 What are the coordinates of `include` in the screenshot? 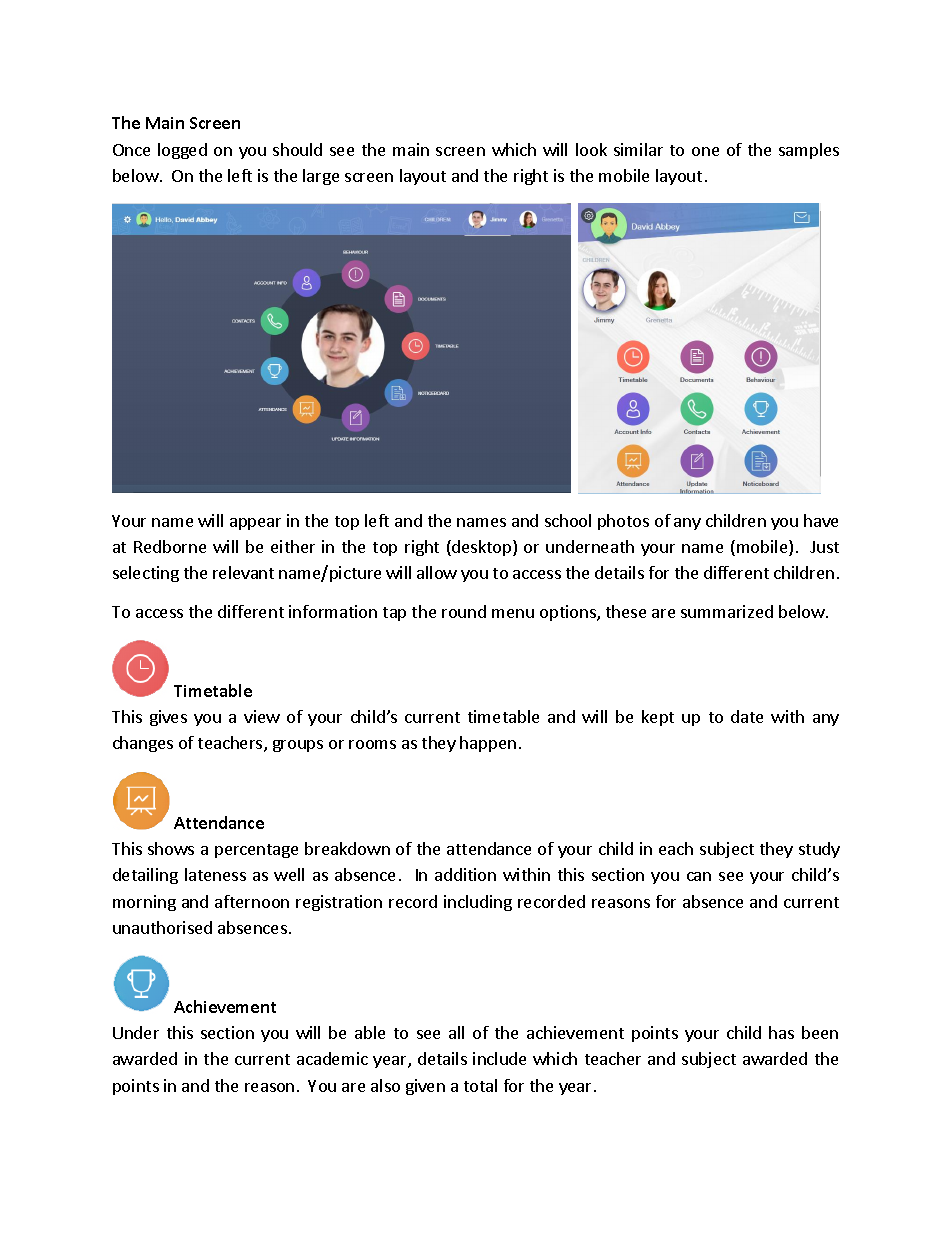 It's located at (499, 1058).
